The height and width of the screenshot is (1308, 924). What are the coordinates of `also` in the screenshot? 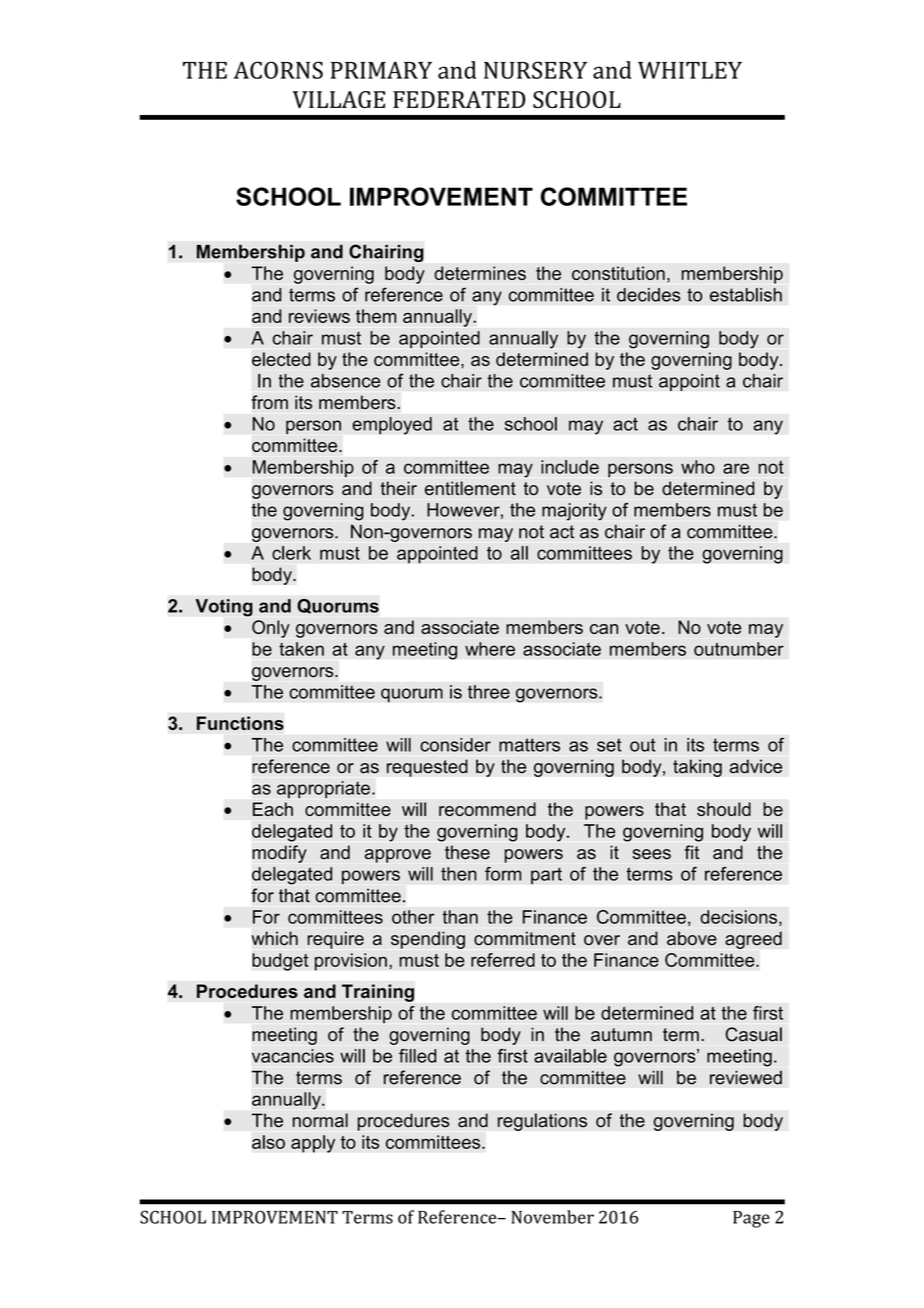 It's located at (268, 1142).
